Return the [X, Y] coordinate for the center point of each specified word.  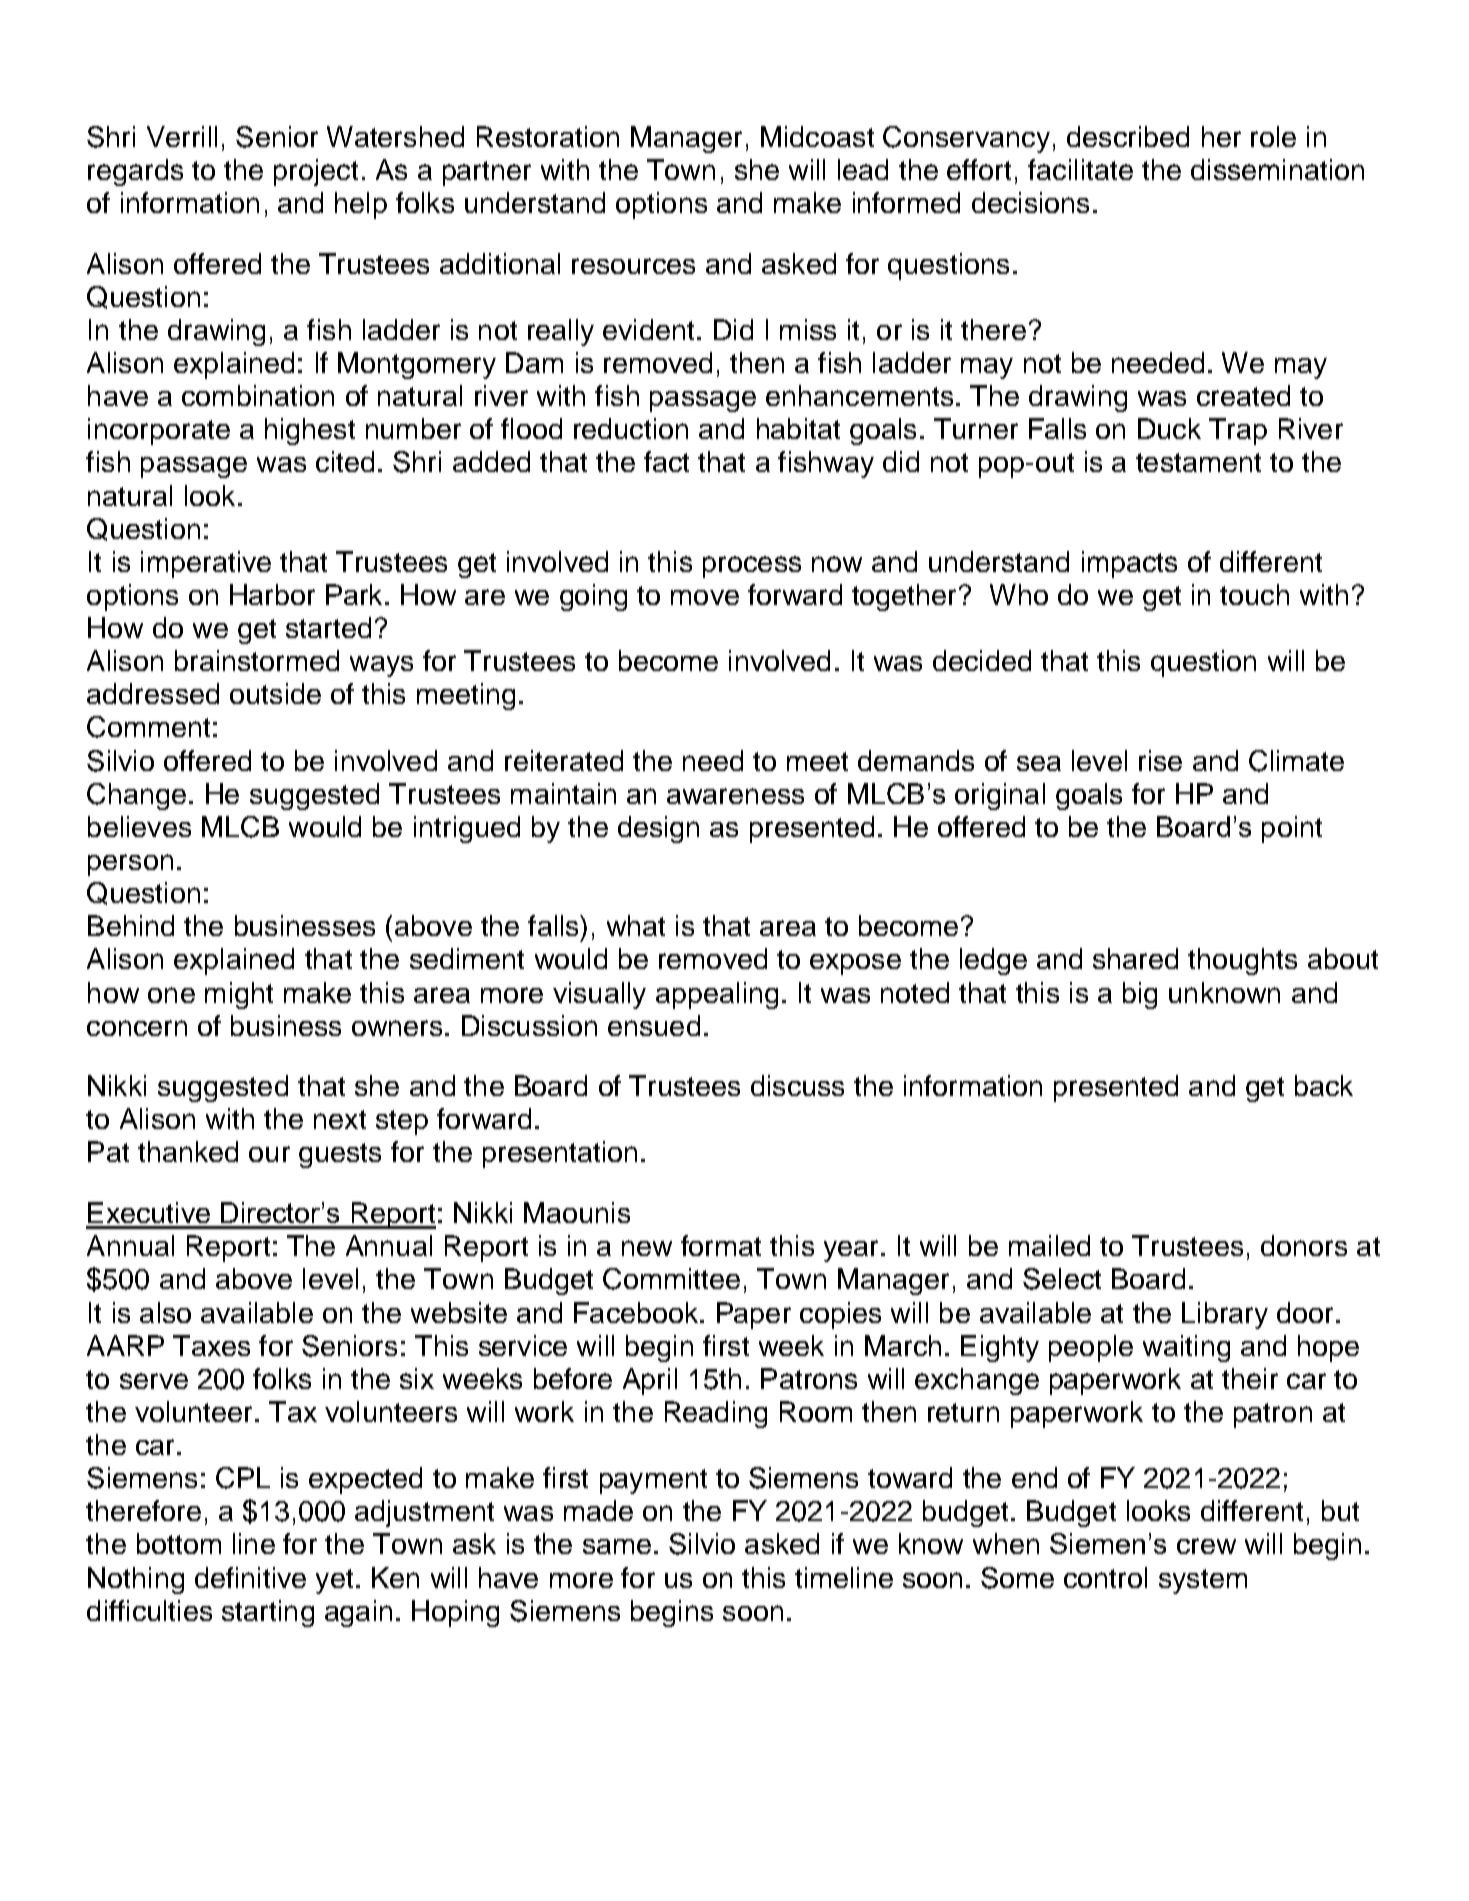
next [340, 1119]
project [316, 172]
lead [863, 169]
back [1324, 1085]
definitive [250, 1577]
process [752, 567]
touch [1254, 594]
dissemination [1277, 169]
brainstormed [257, 660]
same [617, 1546]
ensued [654, 1025]
